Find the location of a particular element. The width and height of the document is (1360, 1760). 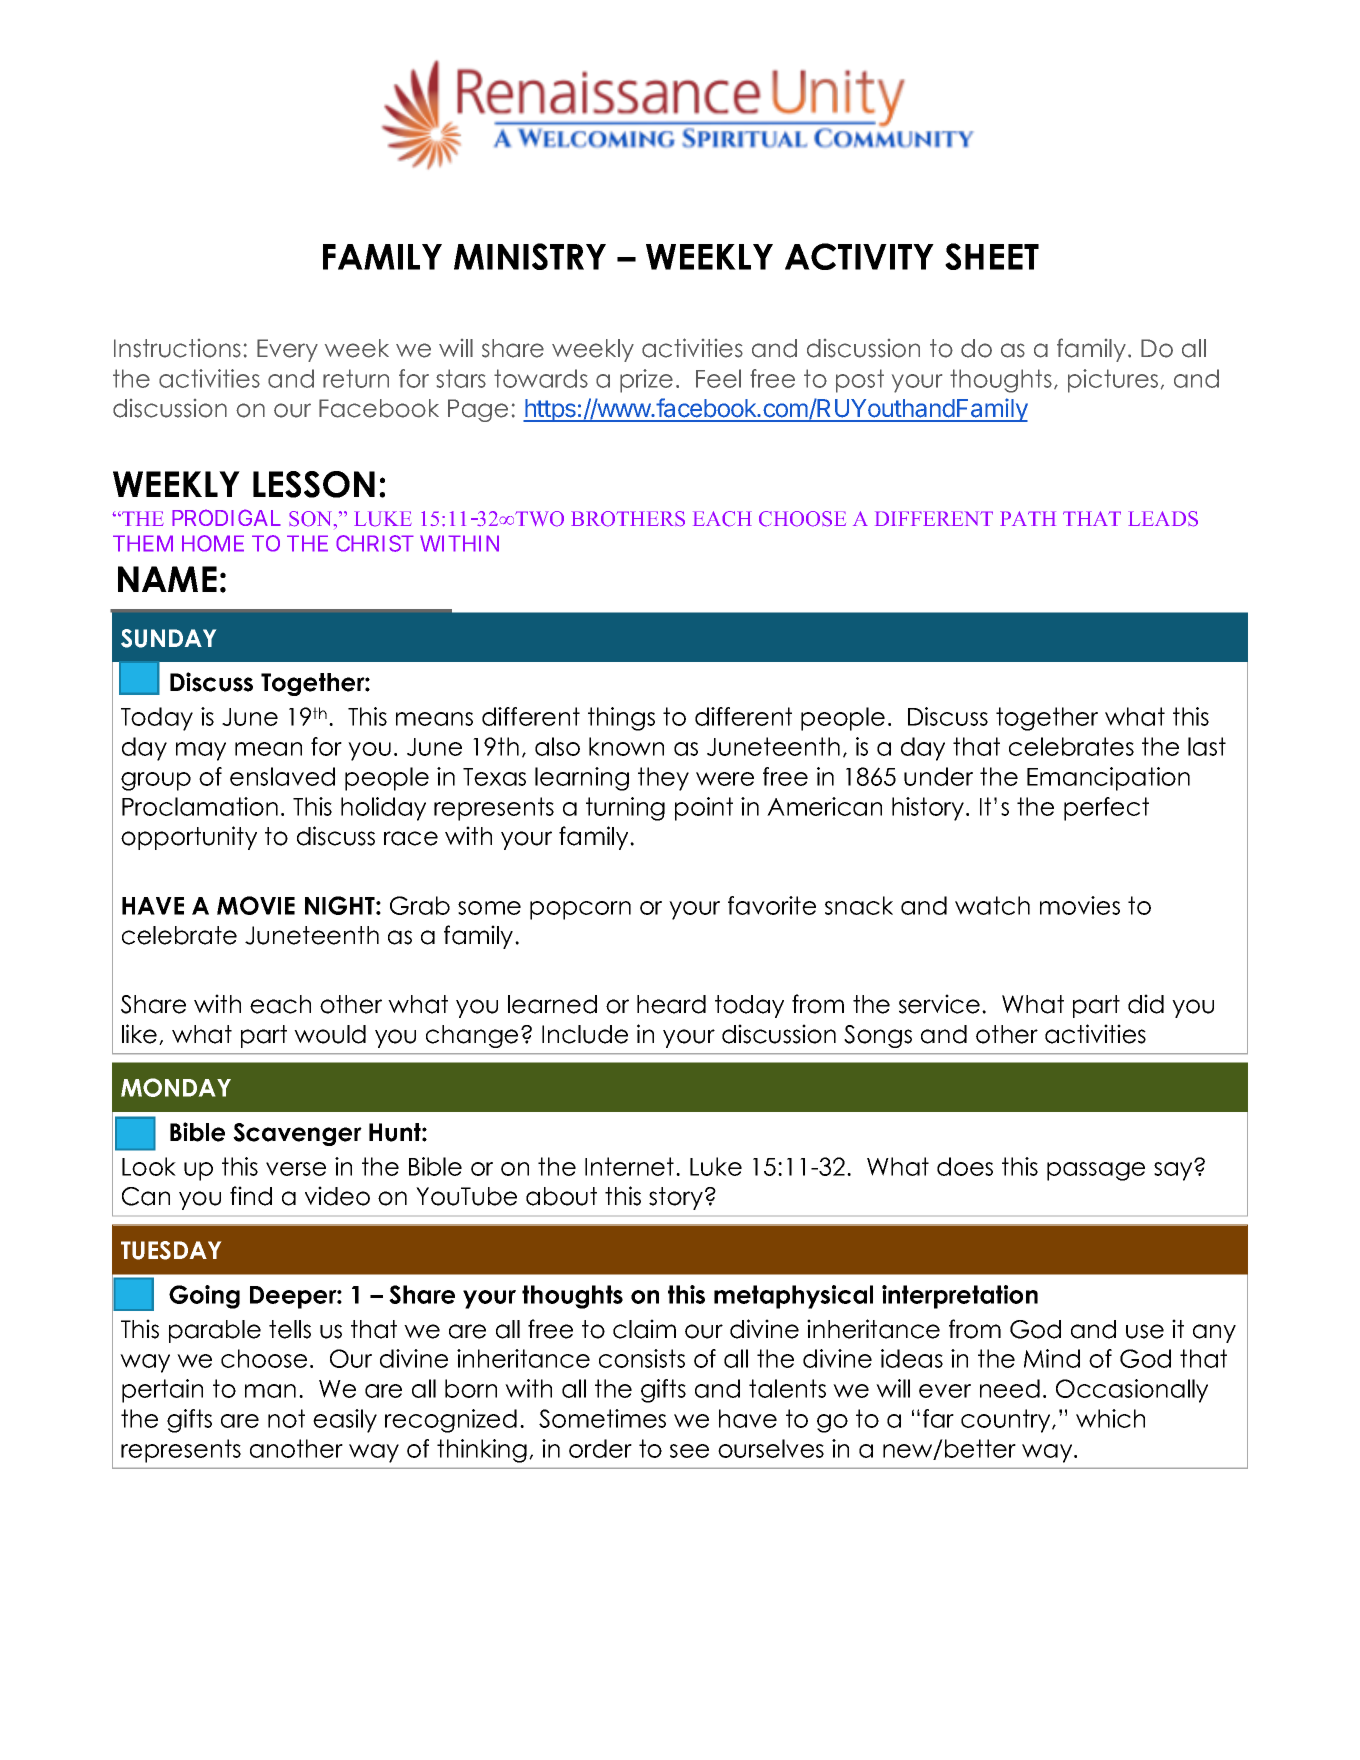

Instructions is located at coordinates (177, 348).
